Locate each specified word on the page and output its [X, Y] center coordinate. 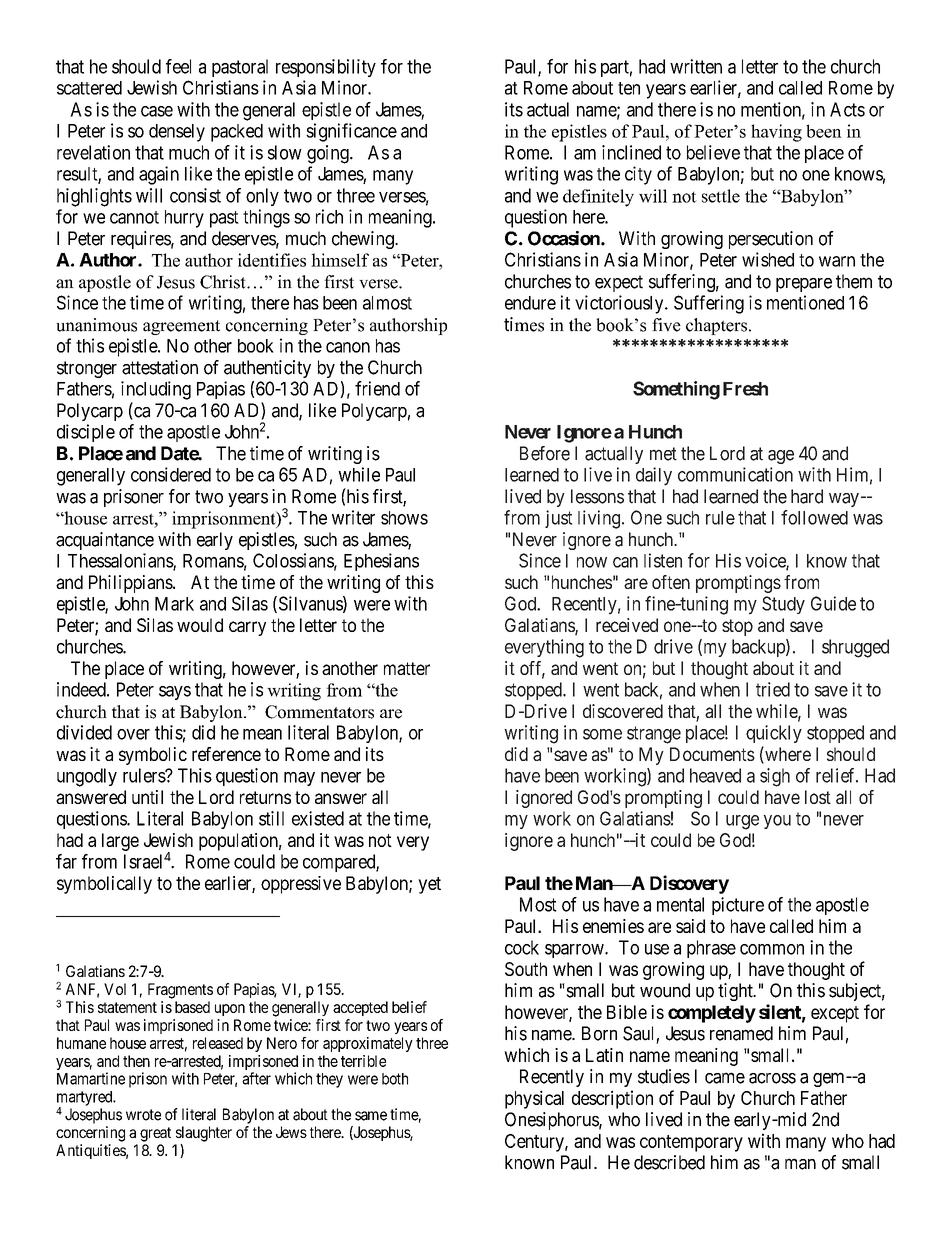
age [781, 457]
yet [429, 885]
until [147, 797]
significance [351, 132]
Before [545, 453]
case [157, 111]
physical [534, 1099]
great [155, 1134]
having [776, 133]
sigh [775, 777]
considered [171, 474]
